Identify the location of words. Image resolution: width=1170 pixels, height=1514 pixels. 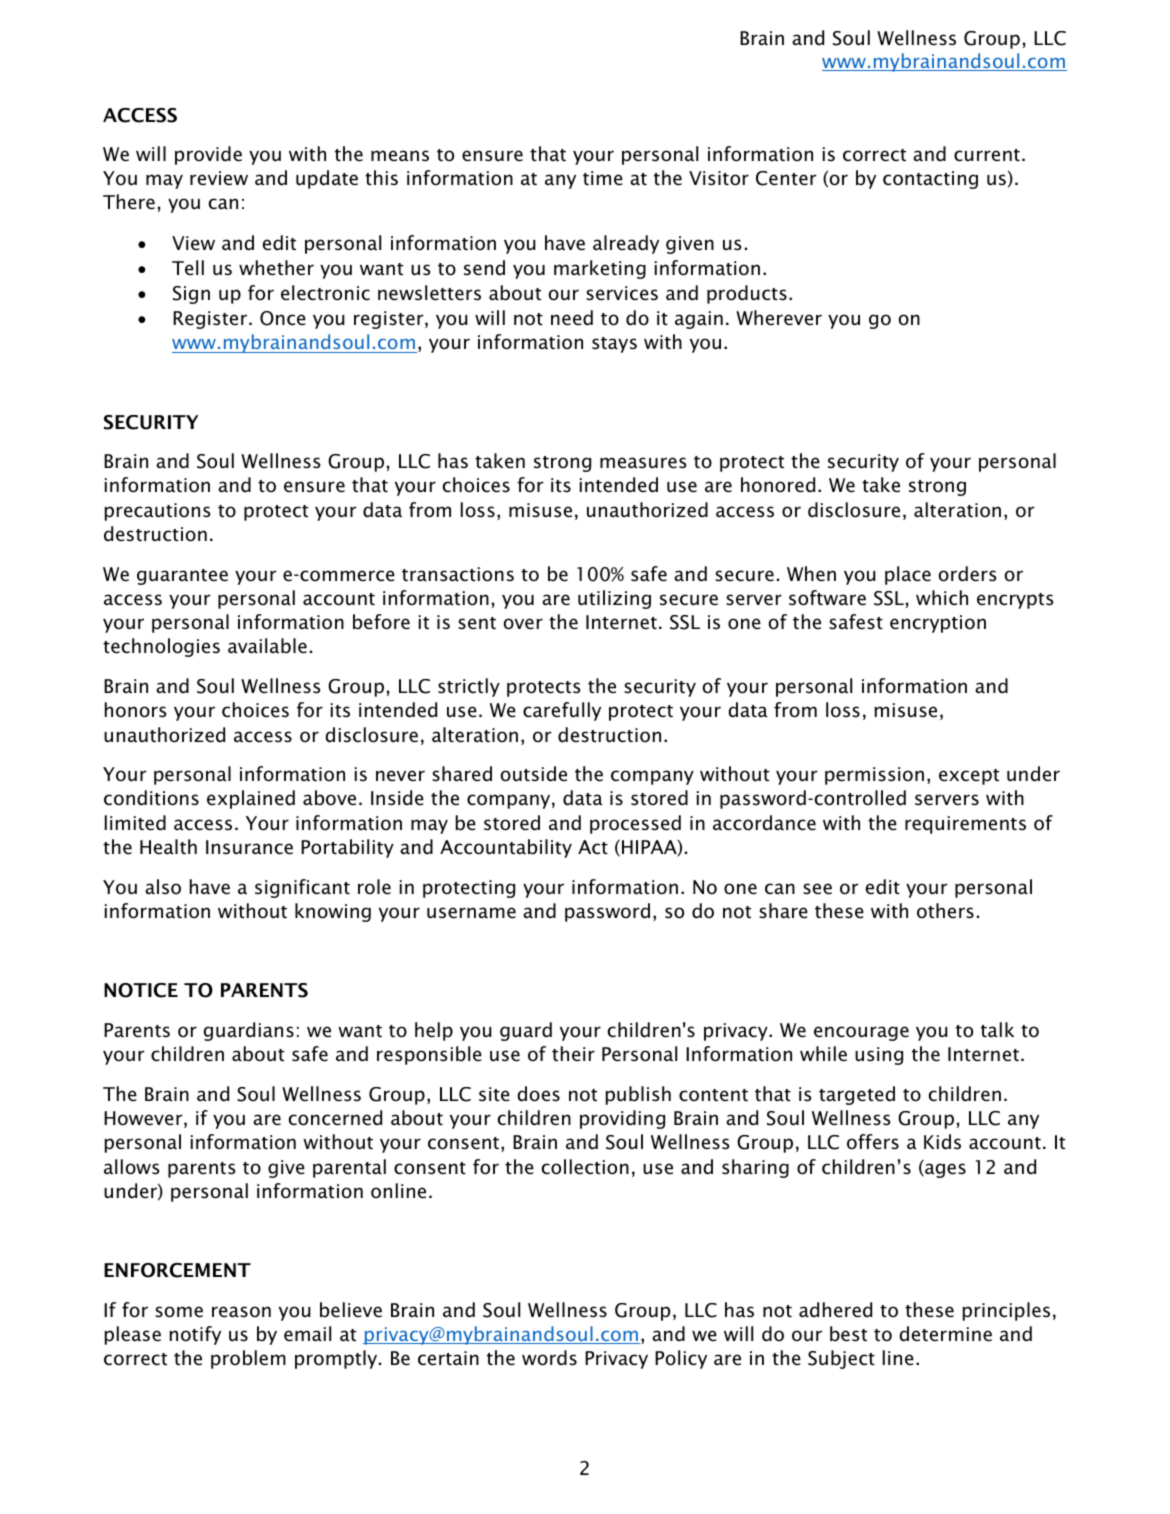
(549, 1358).
